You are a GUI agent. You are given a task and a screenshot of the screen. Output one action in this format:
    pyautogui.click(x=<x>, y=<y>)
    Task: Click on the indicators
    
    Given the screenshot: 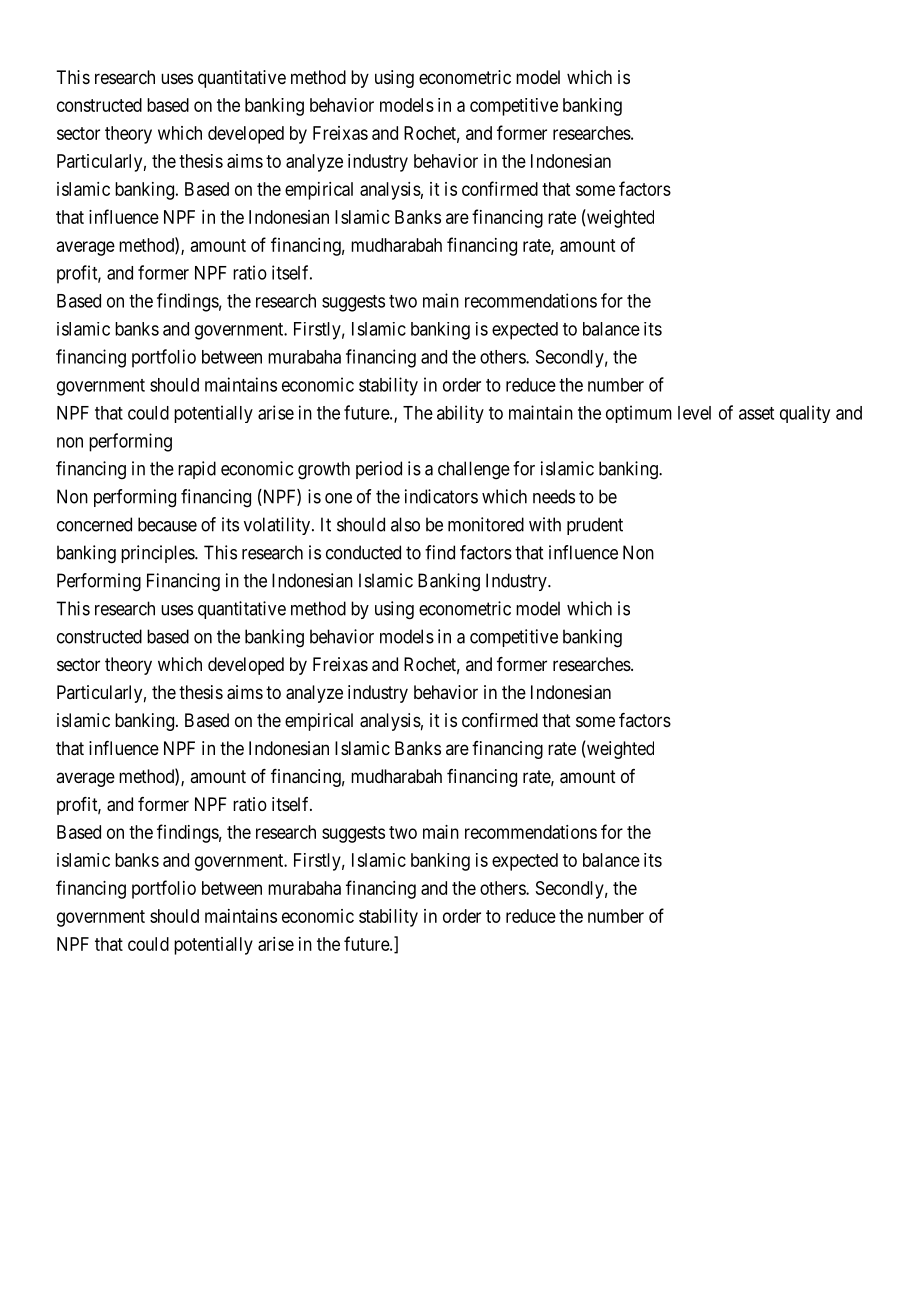 What is the action you would take?
    pyautogui.click(x=441, y=496)
